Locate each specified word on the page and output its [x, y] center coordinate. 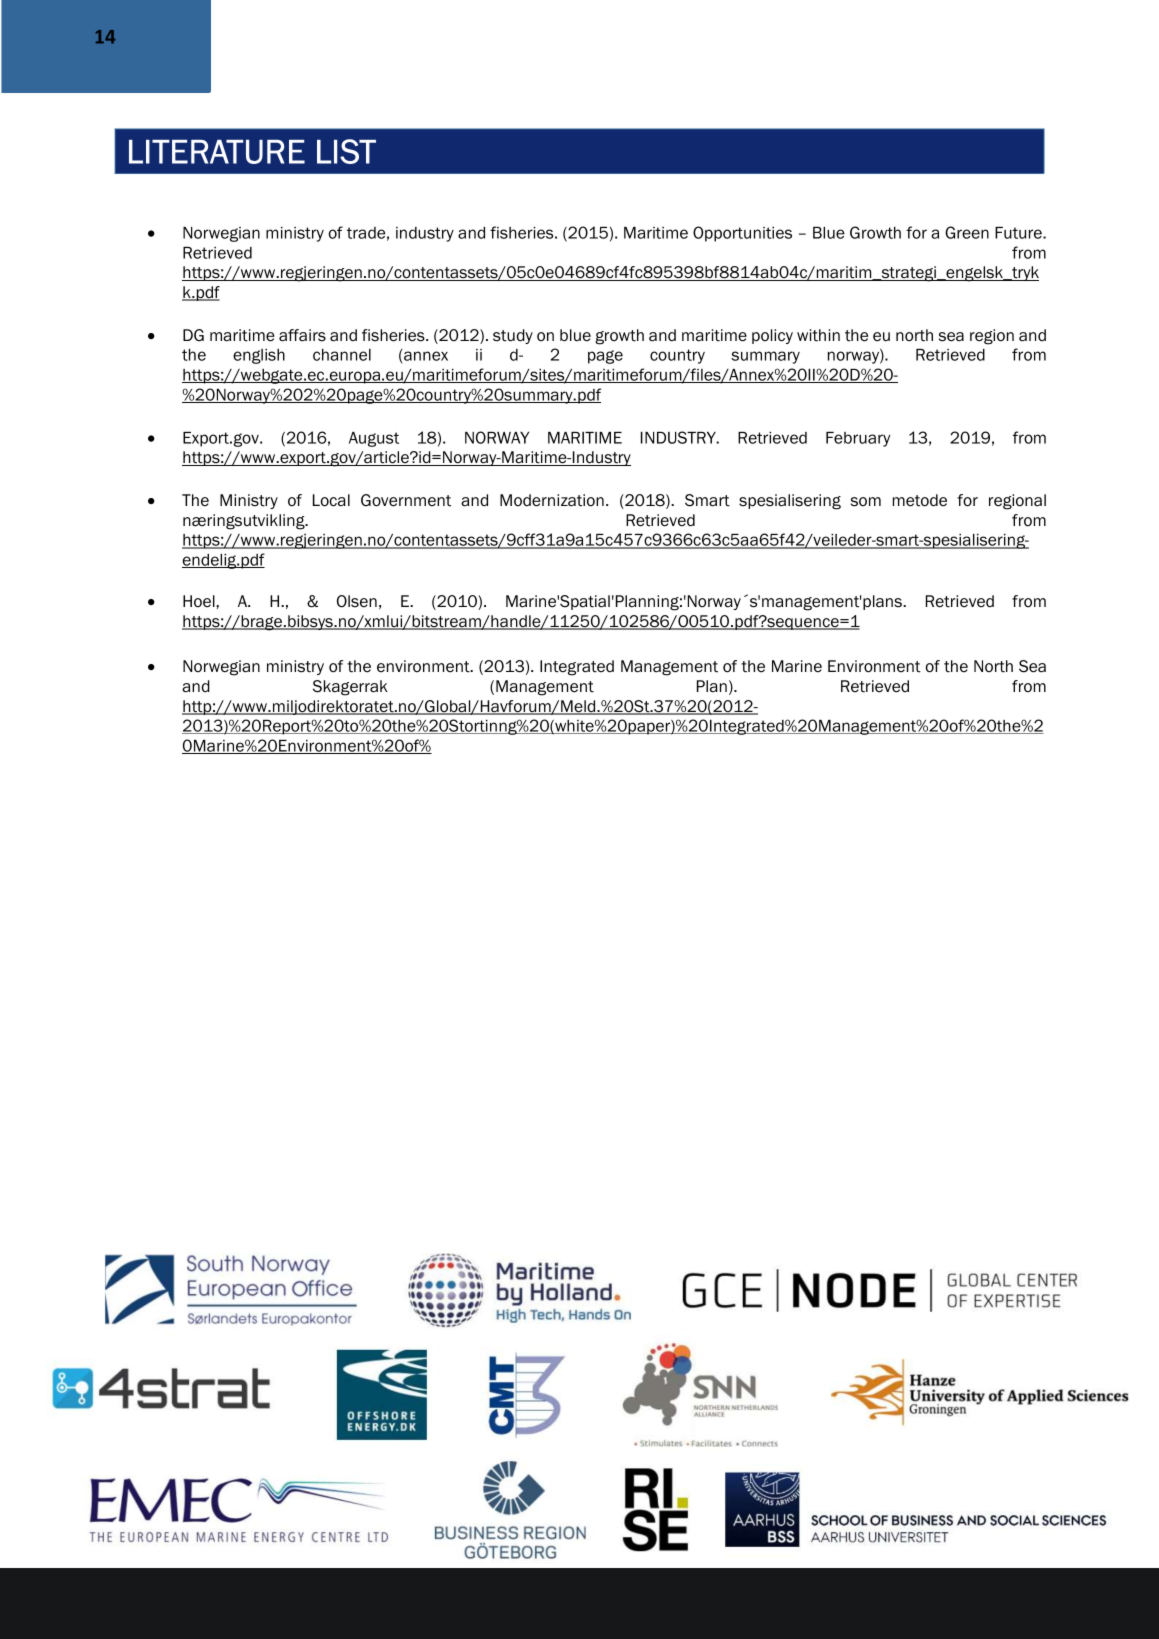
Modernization [552, 500]
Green [967, 232]
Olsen [357, 601]
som [866, 502]
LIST [346, 151]
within [818, 335]
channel [342, 355]
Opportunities [742, 234]
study [513, 336]
